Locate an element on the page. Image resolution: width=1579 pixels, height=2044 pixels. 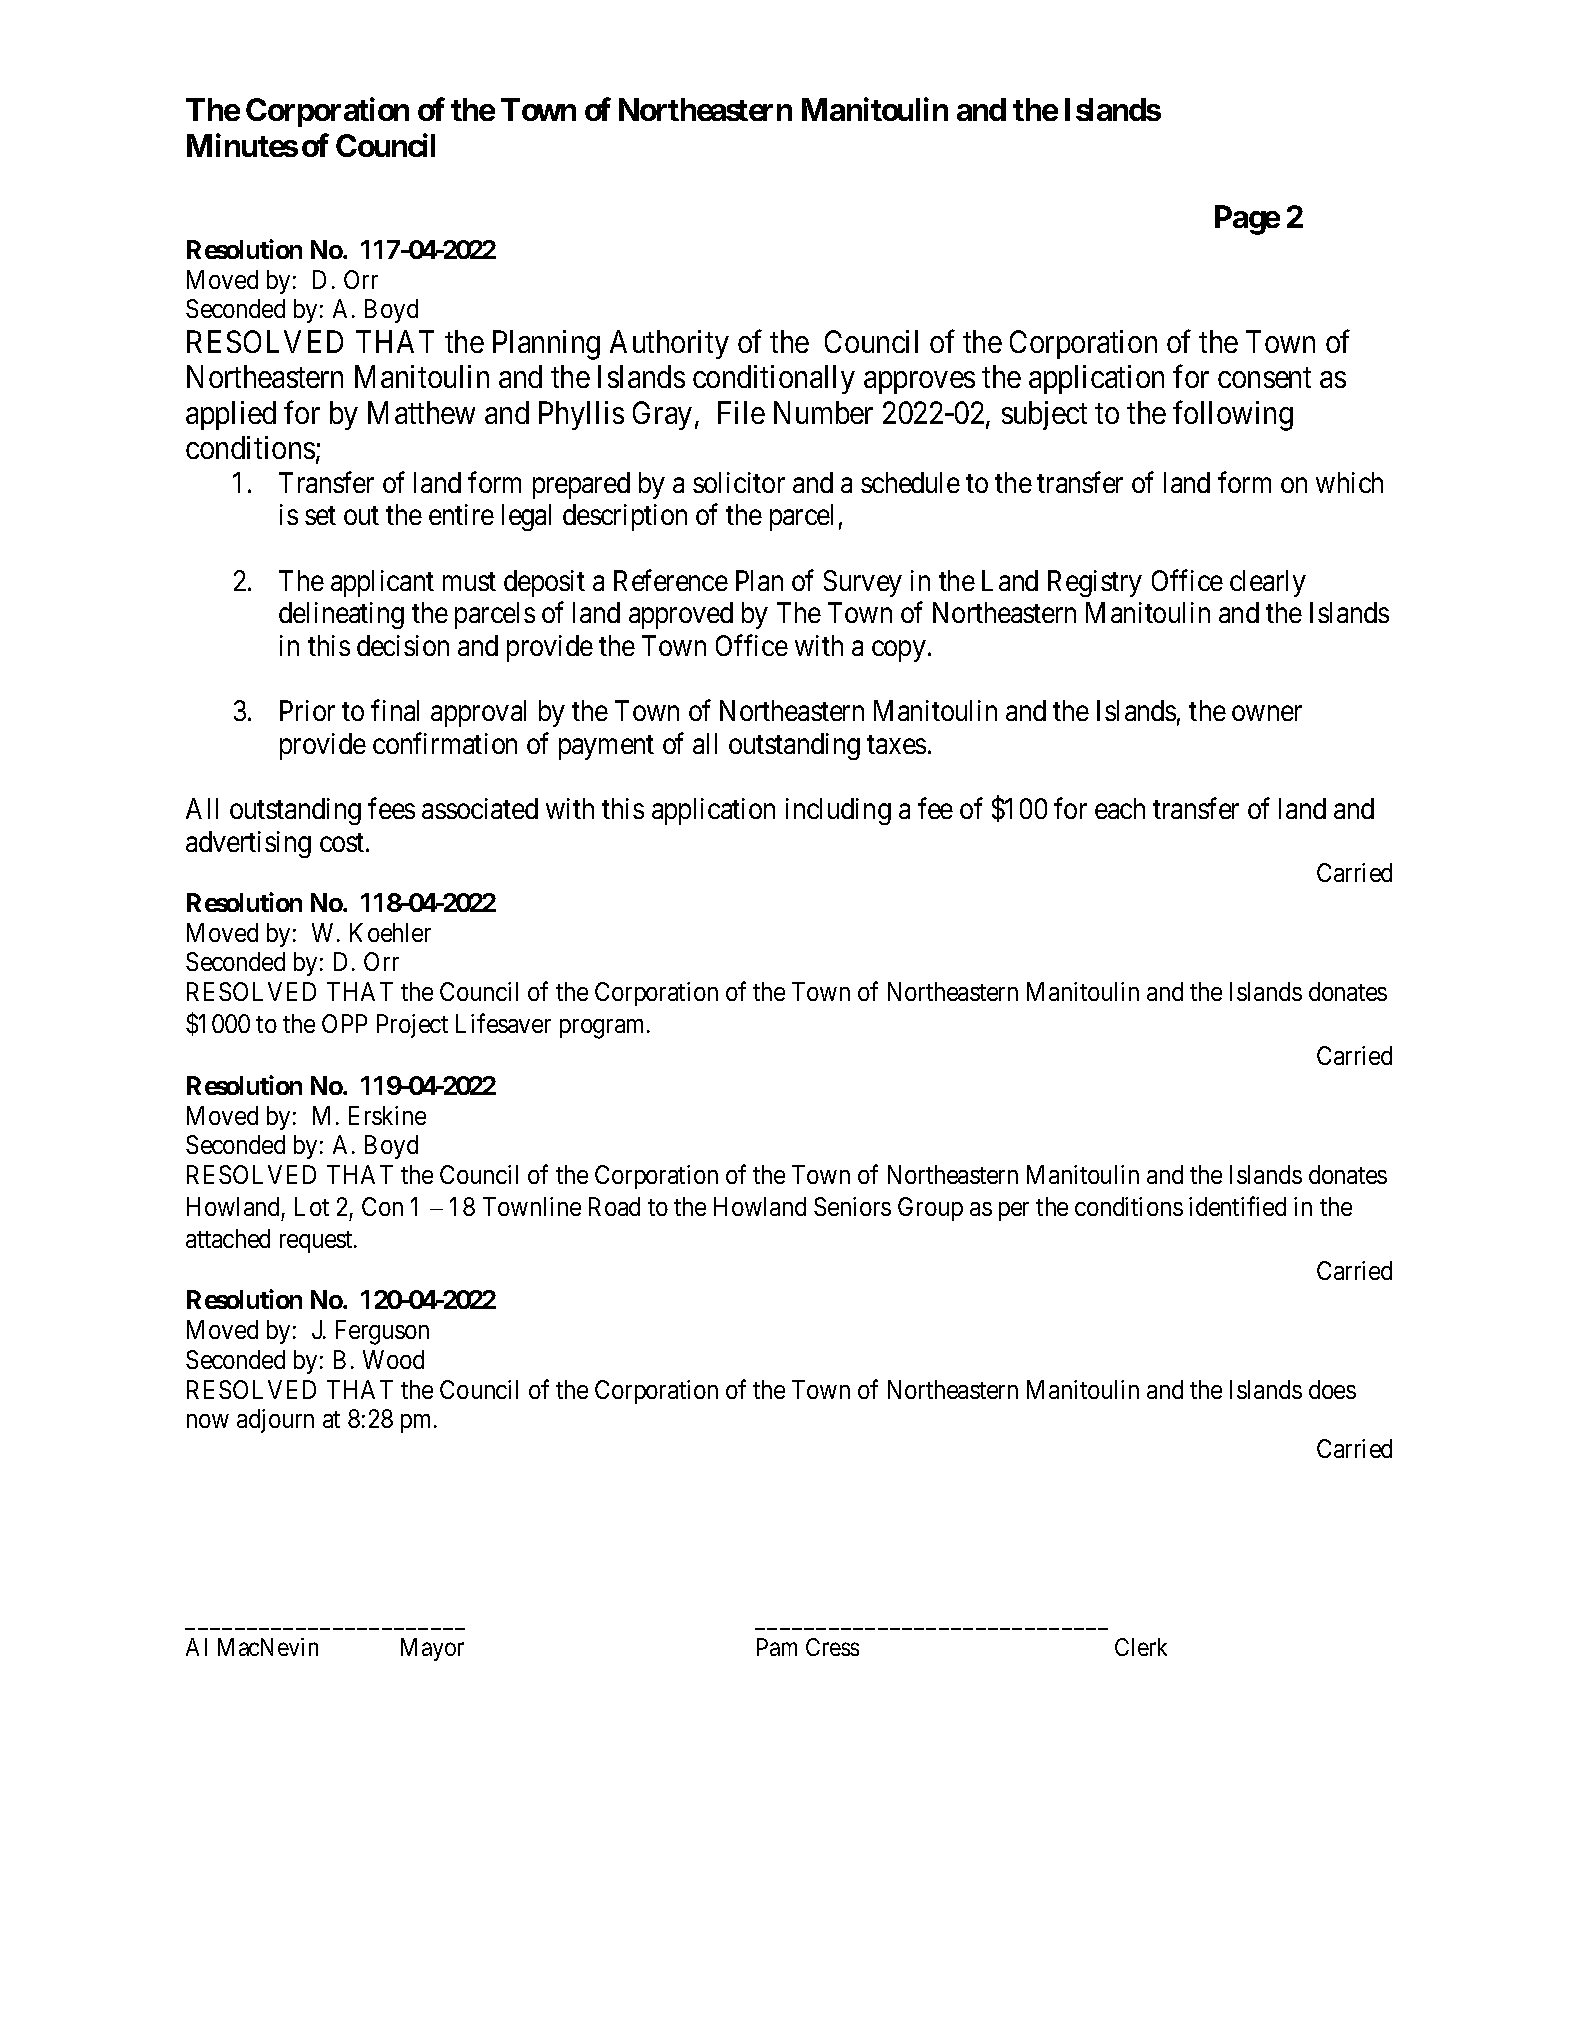
Prior is located at coordinates (307, 710).
